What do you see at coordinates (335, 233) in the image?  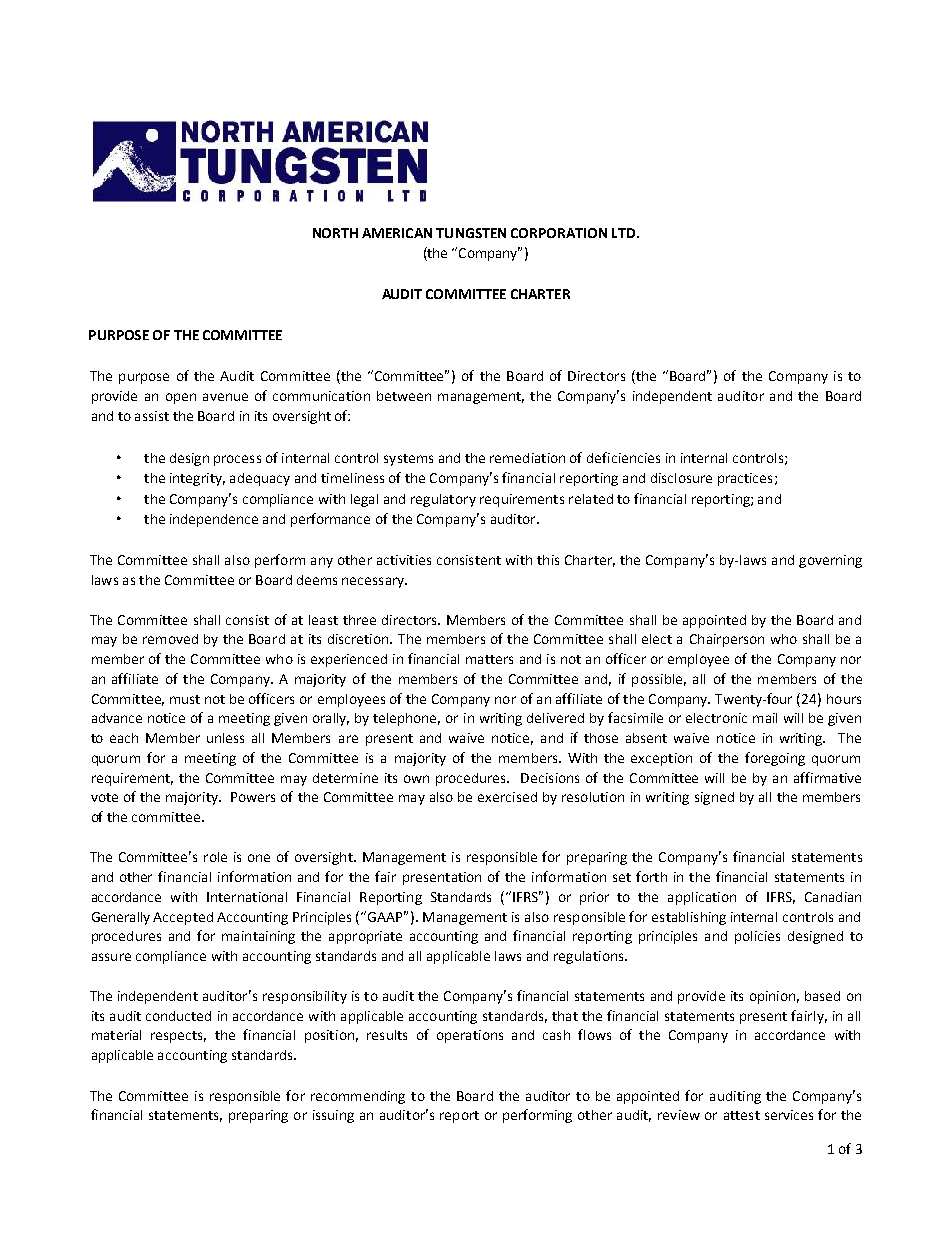 I see `NORTH` at bounding box center [335, 233].
